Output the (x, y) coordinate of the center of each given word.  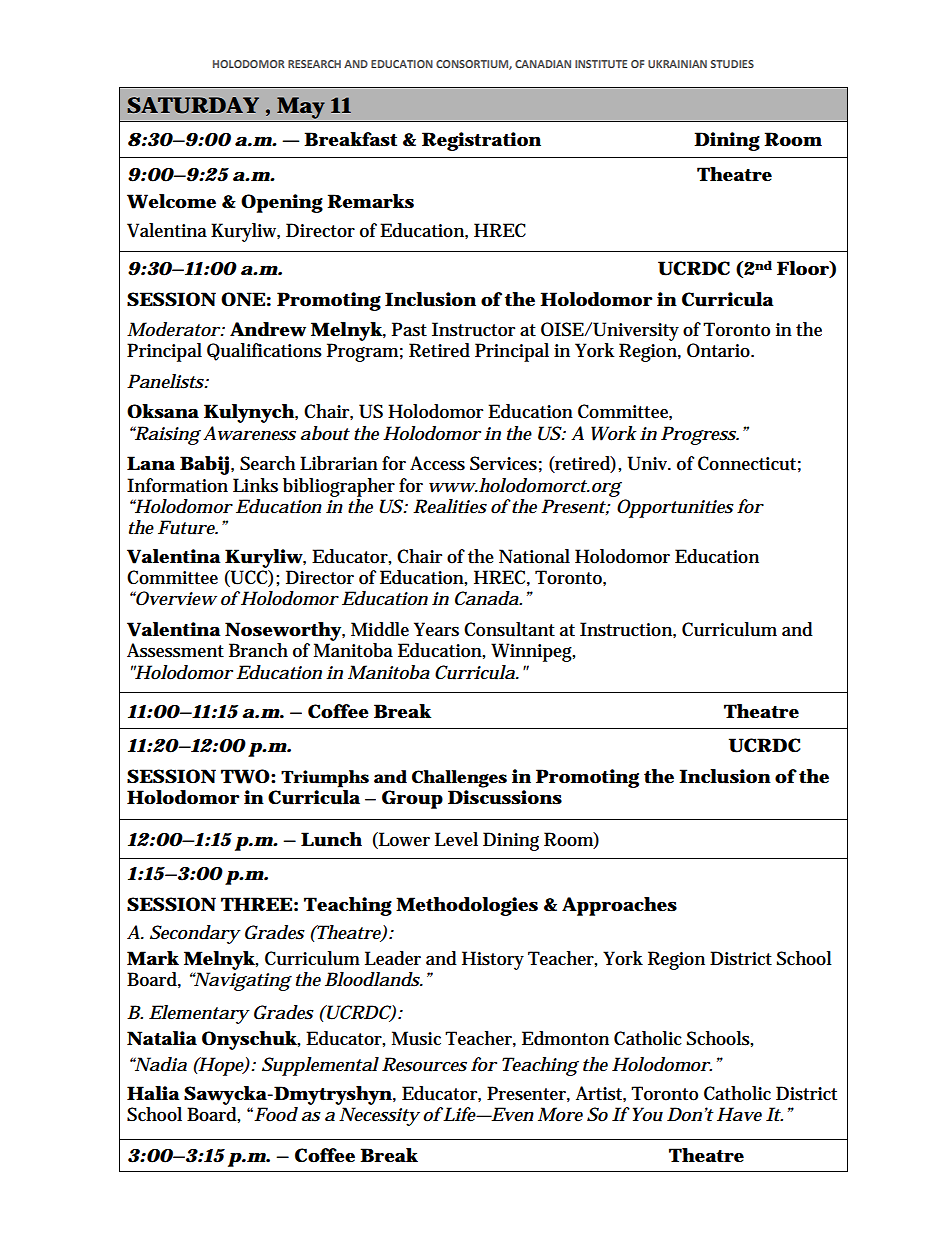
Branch (258, 650)
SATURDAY (193, 105)
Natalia (162, 1038)
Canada (488, 598)
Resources (424, 1064)
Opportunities (675, 508)
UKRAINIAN (677, 64)
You (646, 1114)
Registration (481, 141)
